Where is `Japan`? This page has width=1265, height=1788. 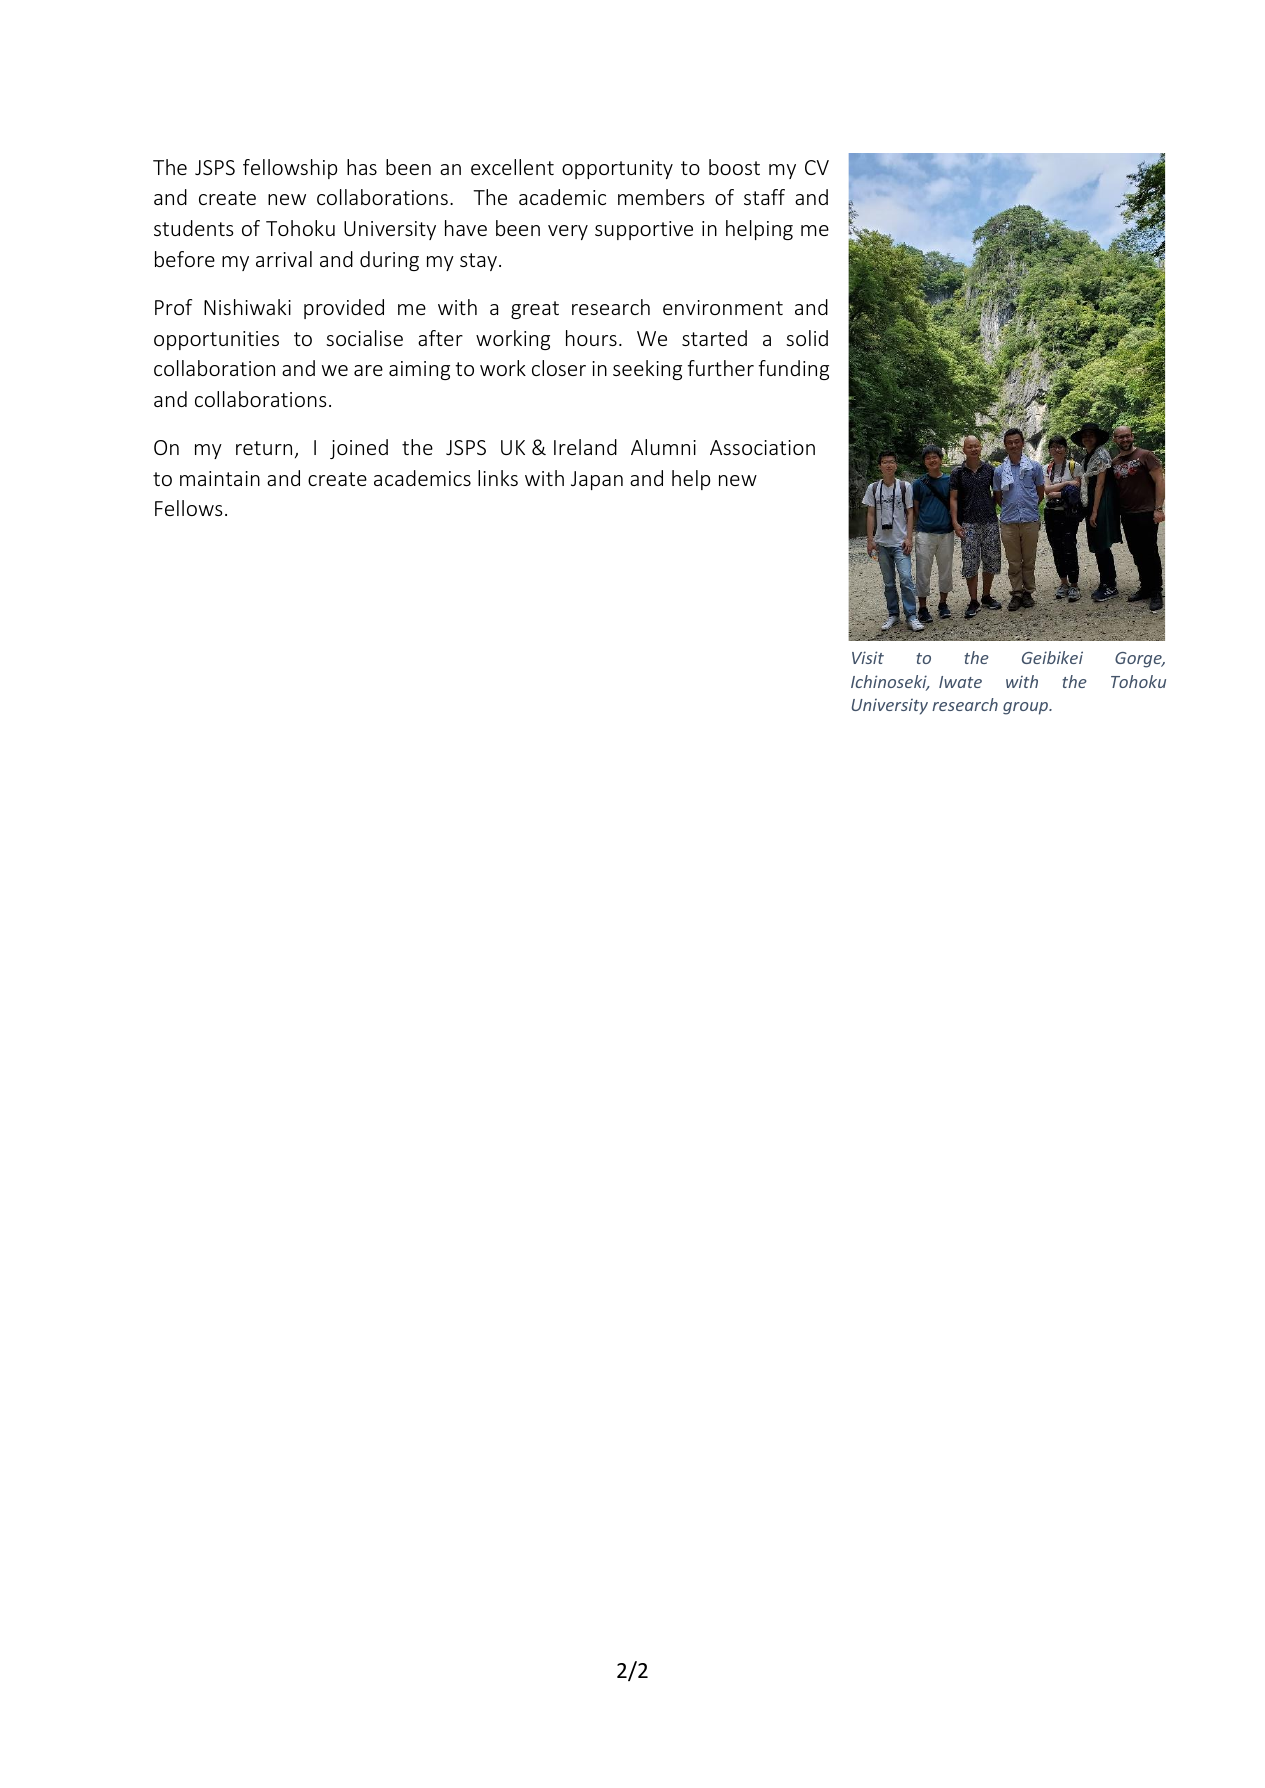 Japan is located at coordinates (597, 480).
